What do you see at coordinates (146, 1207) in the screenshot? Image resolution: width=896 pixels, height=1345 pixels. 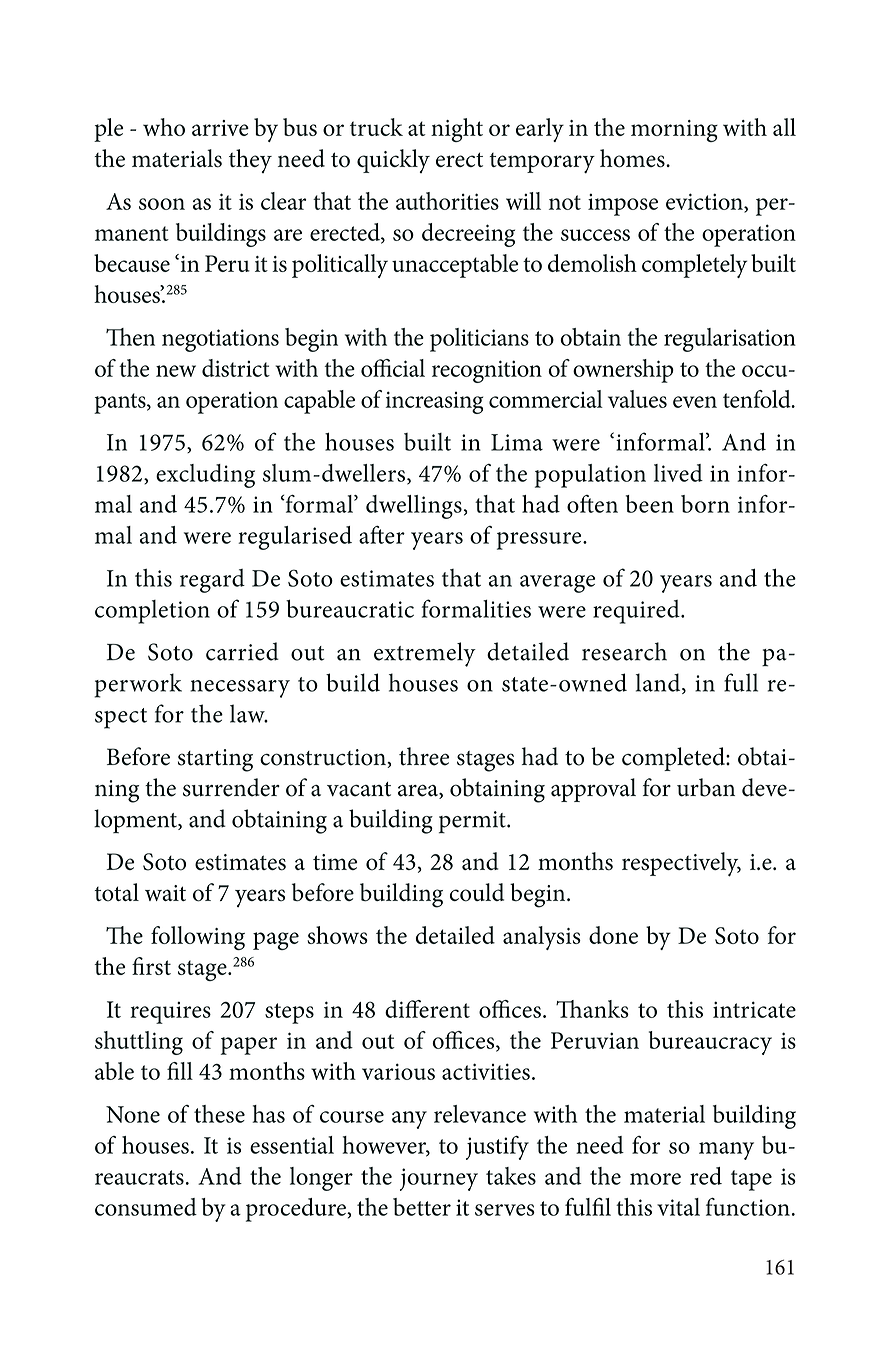 I see `consumed` at bounding box center [146, 1207].
